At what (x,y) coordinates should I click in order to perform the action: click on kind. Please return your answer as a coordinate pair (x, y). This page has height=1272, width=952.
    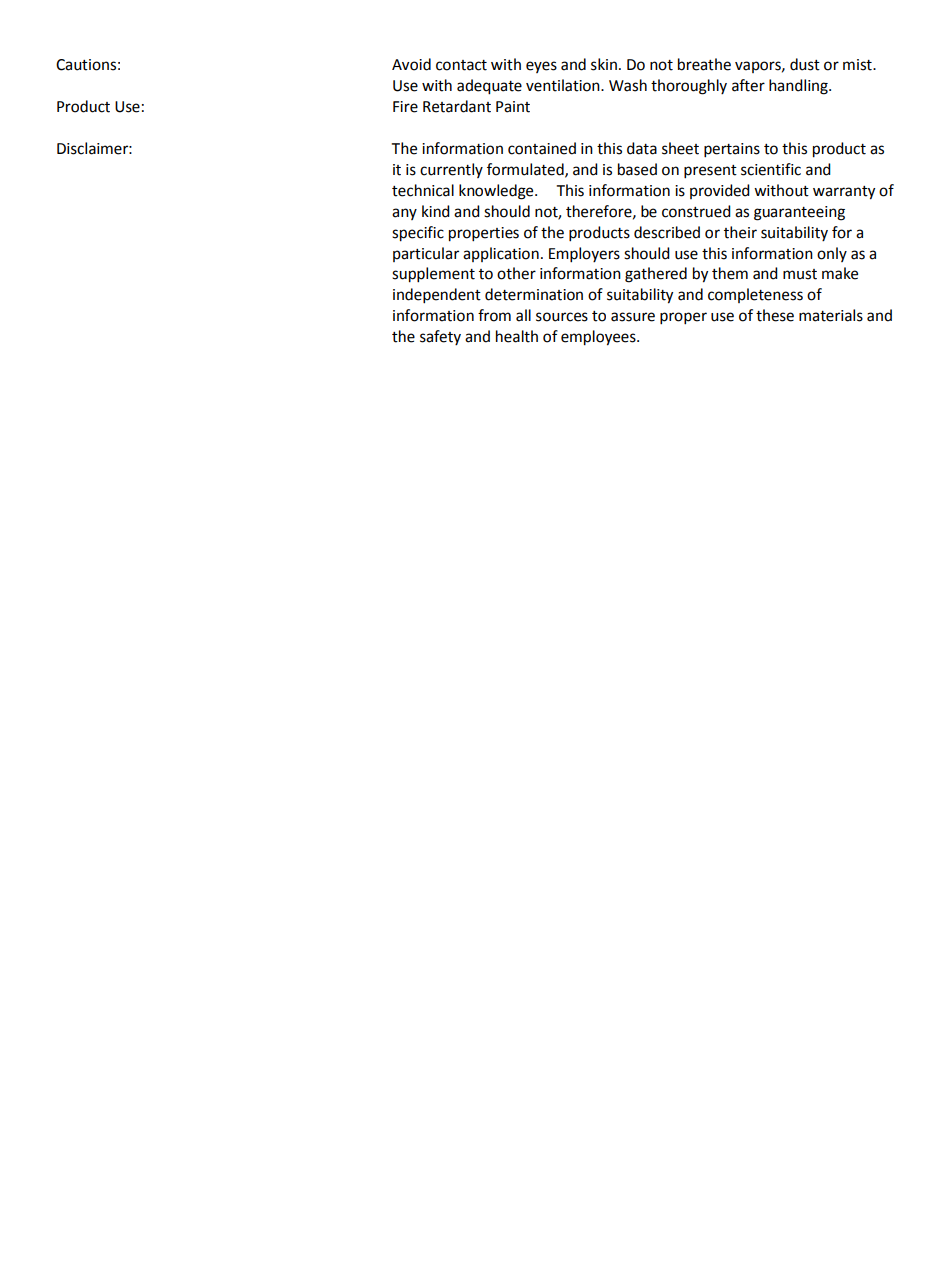
    Looking at the image, I should click on (436, 211).
